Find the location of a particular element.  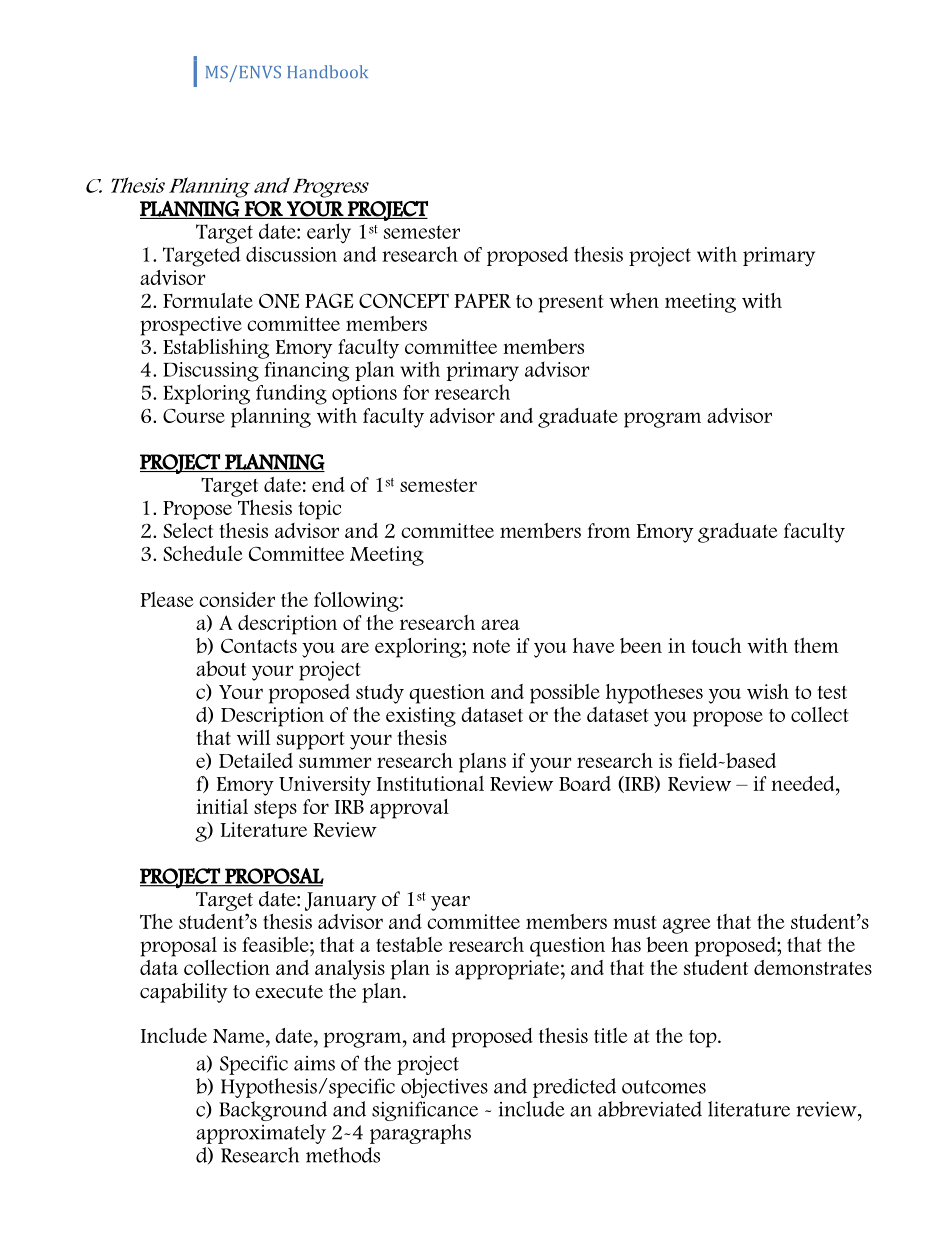

note is located at coordinates (491, 646).
